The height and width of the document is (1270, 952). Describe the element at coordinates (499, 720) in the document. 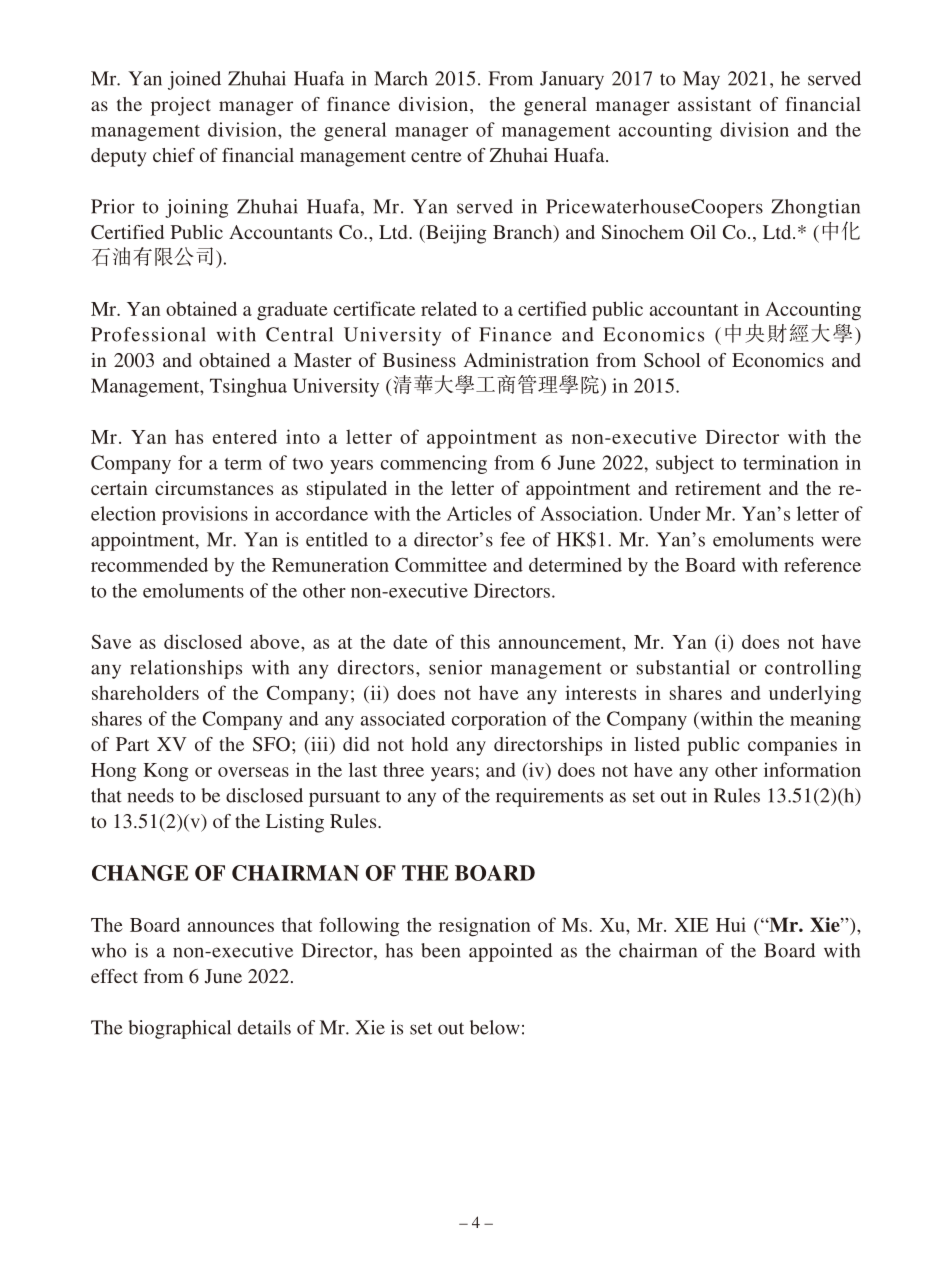

I see `corporation` at that location.
